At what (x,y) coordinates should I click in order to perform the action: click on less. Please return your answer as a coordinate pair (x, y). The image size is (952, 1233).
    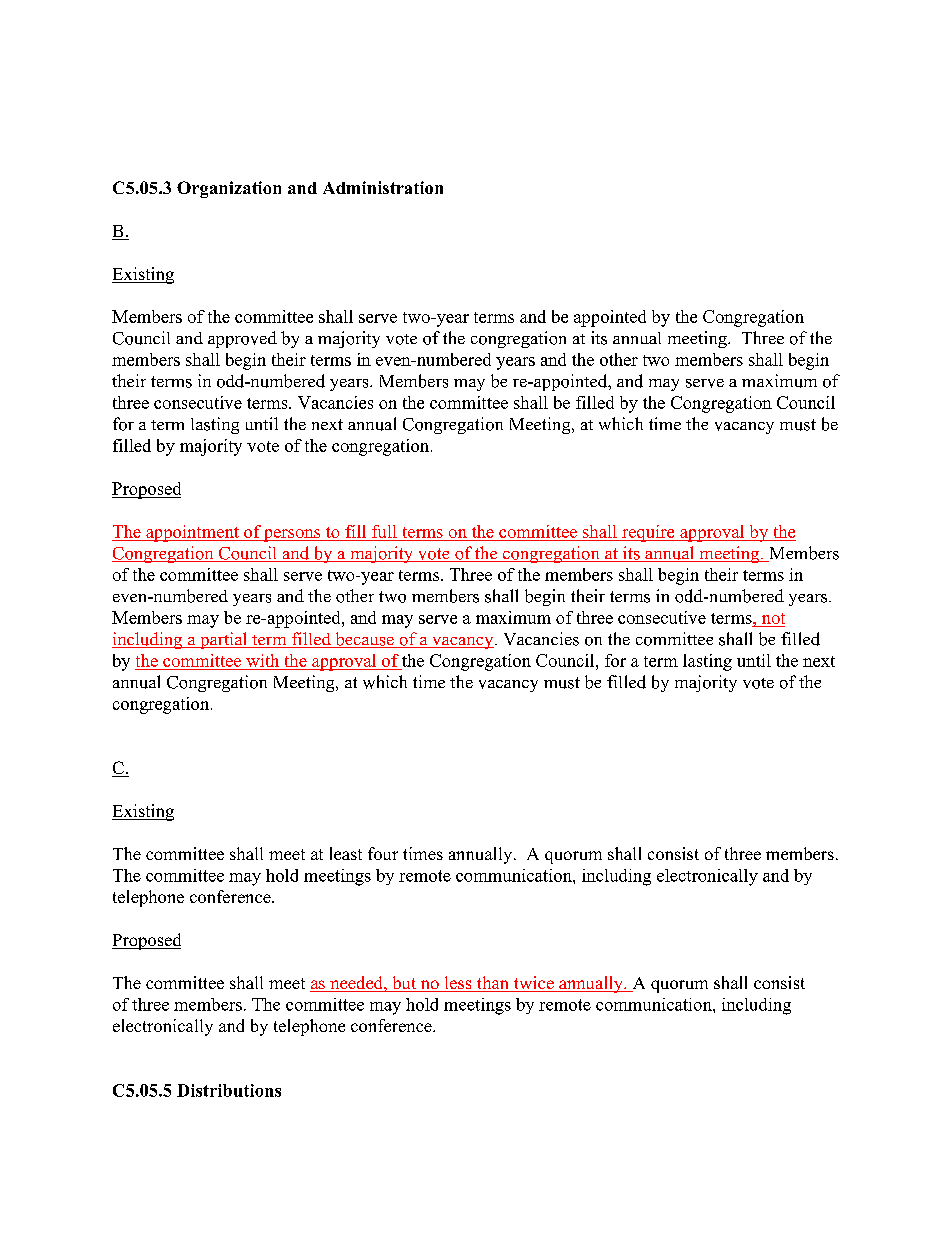
    Looking at the image, I should click on (458, 984).
